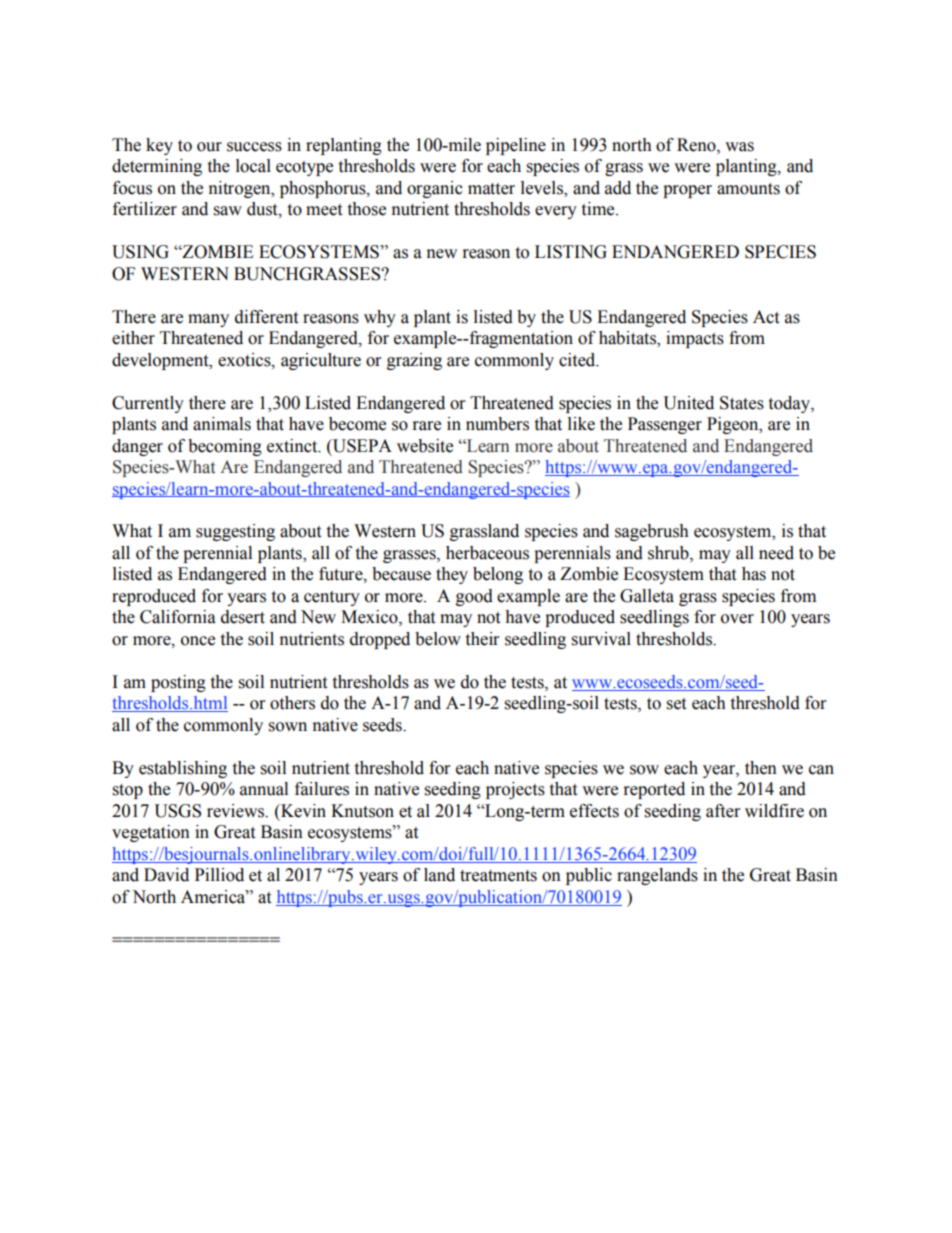 The image size is (952, 1233). What do you see at coordinates (739, 147) in the document?
I see `was` at bounding box center [739, 147].
